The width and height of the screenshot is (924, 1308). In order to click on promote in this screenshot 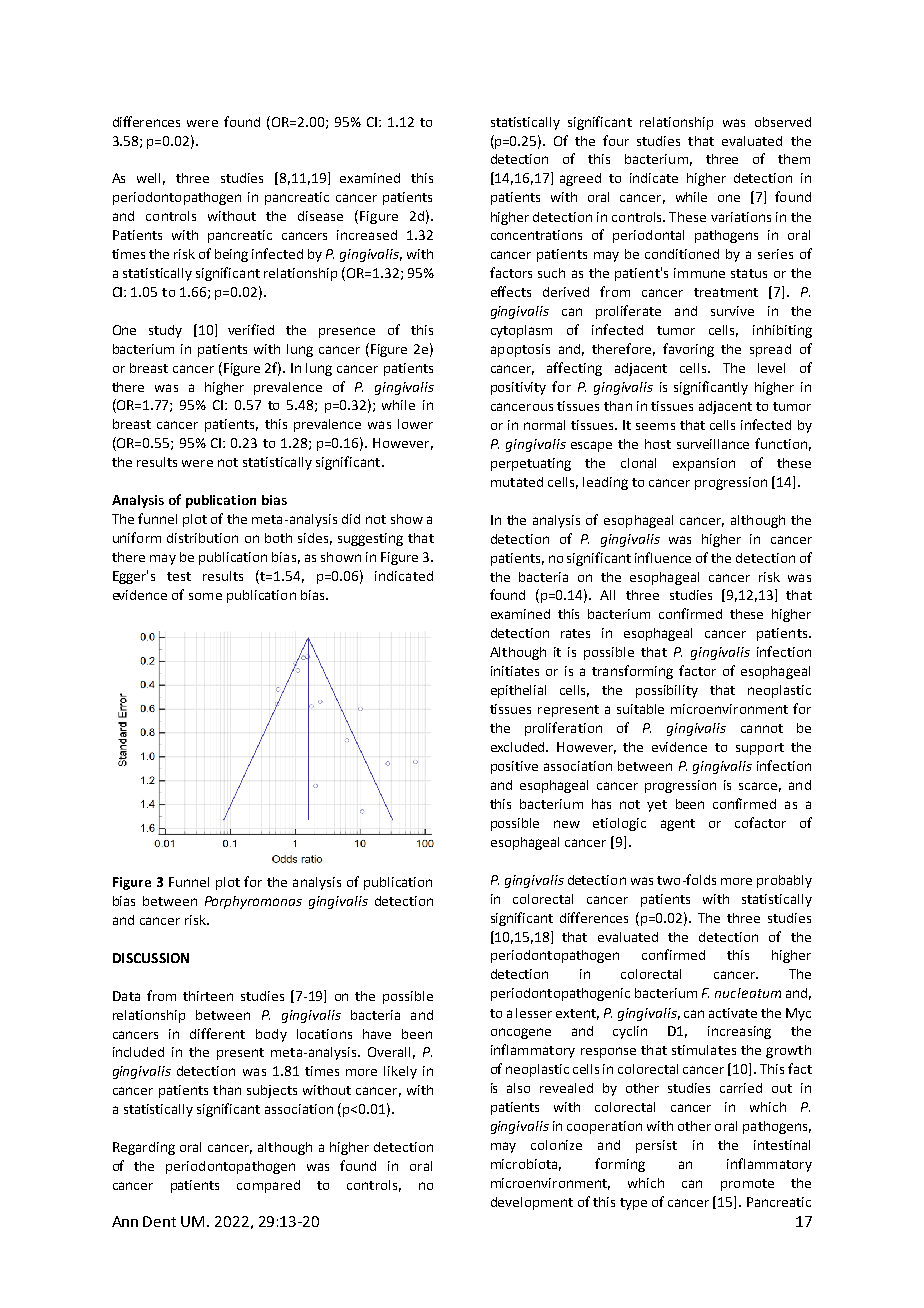, I will do `click(747, 1185)`.
